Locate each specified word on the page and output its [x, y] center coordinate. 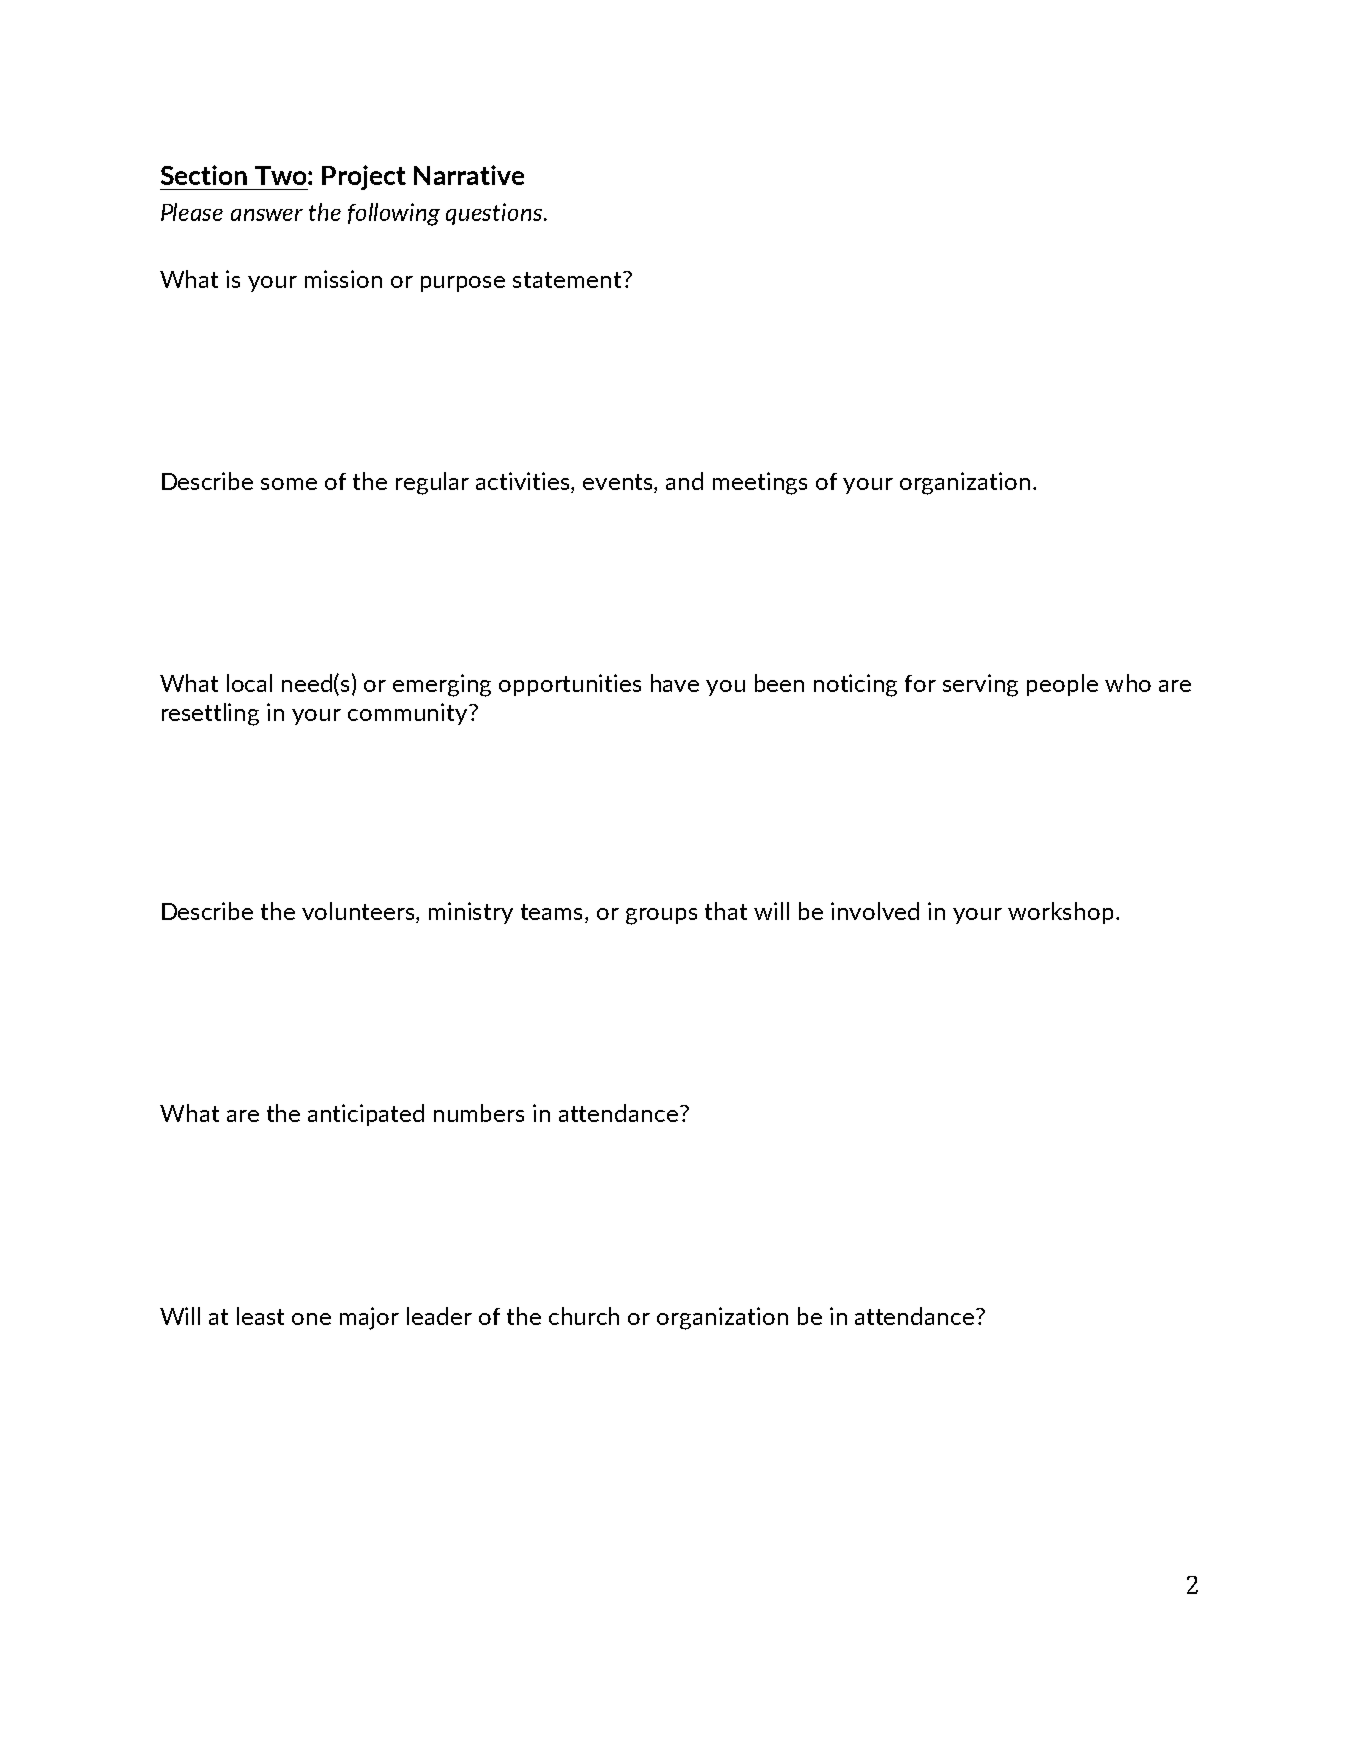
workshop [1060, 913]
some [289, 484]
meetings [760, 483]
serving [980, 685]
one [311, 1319]
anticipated [366, 1115]
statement [568, 280]
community [409, 714]
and [684, 481]
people [1062, 685]
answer [267, 215]
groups [661, 916]
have [675, 683]
